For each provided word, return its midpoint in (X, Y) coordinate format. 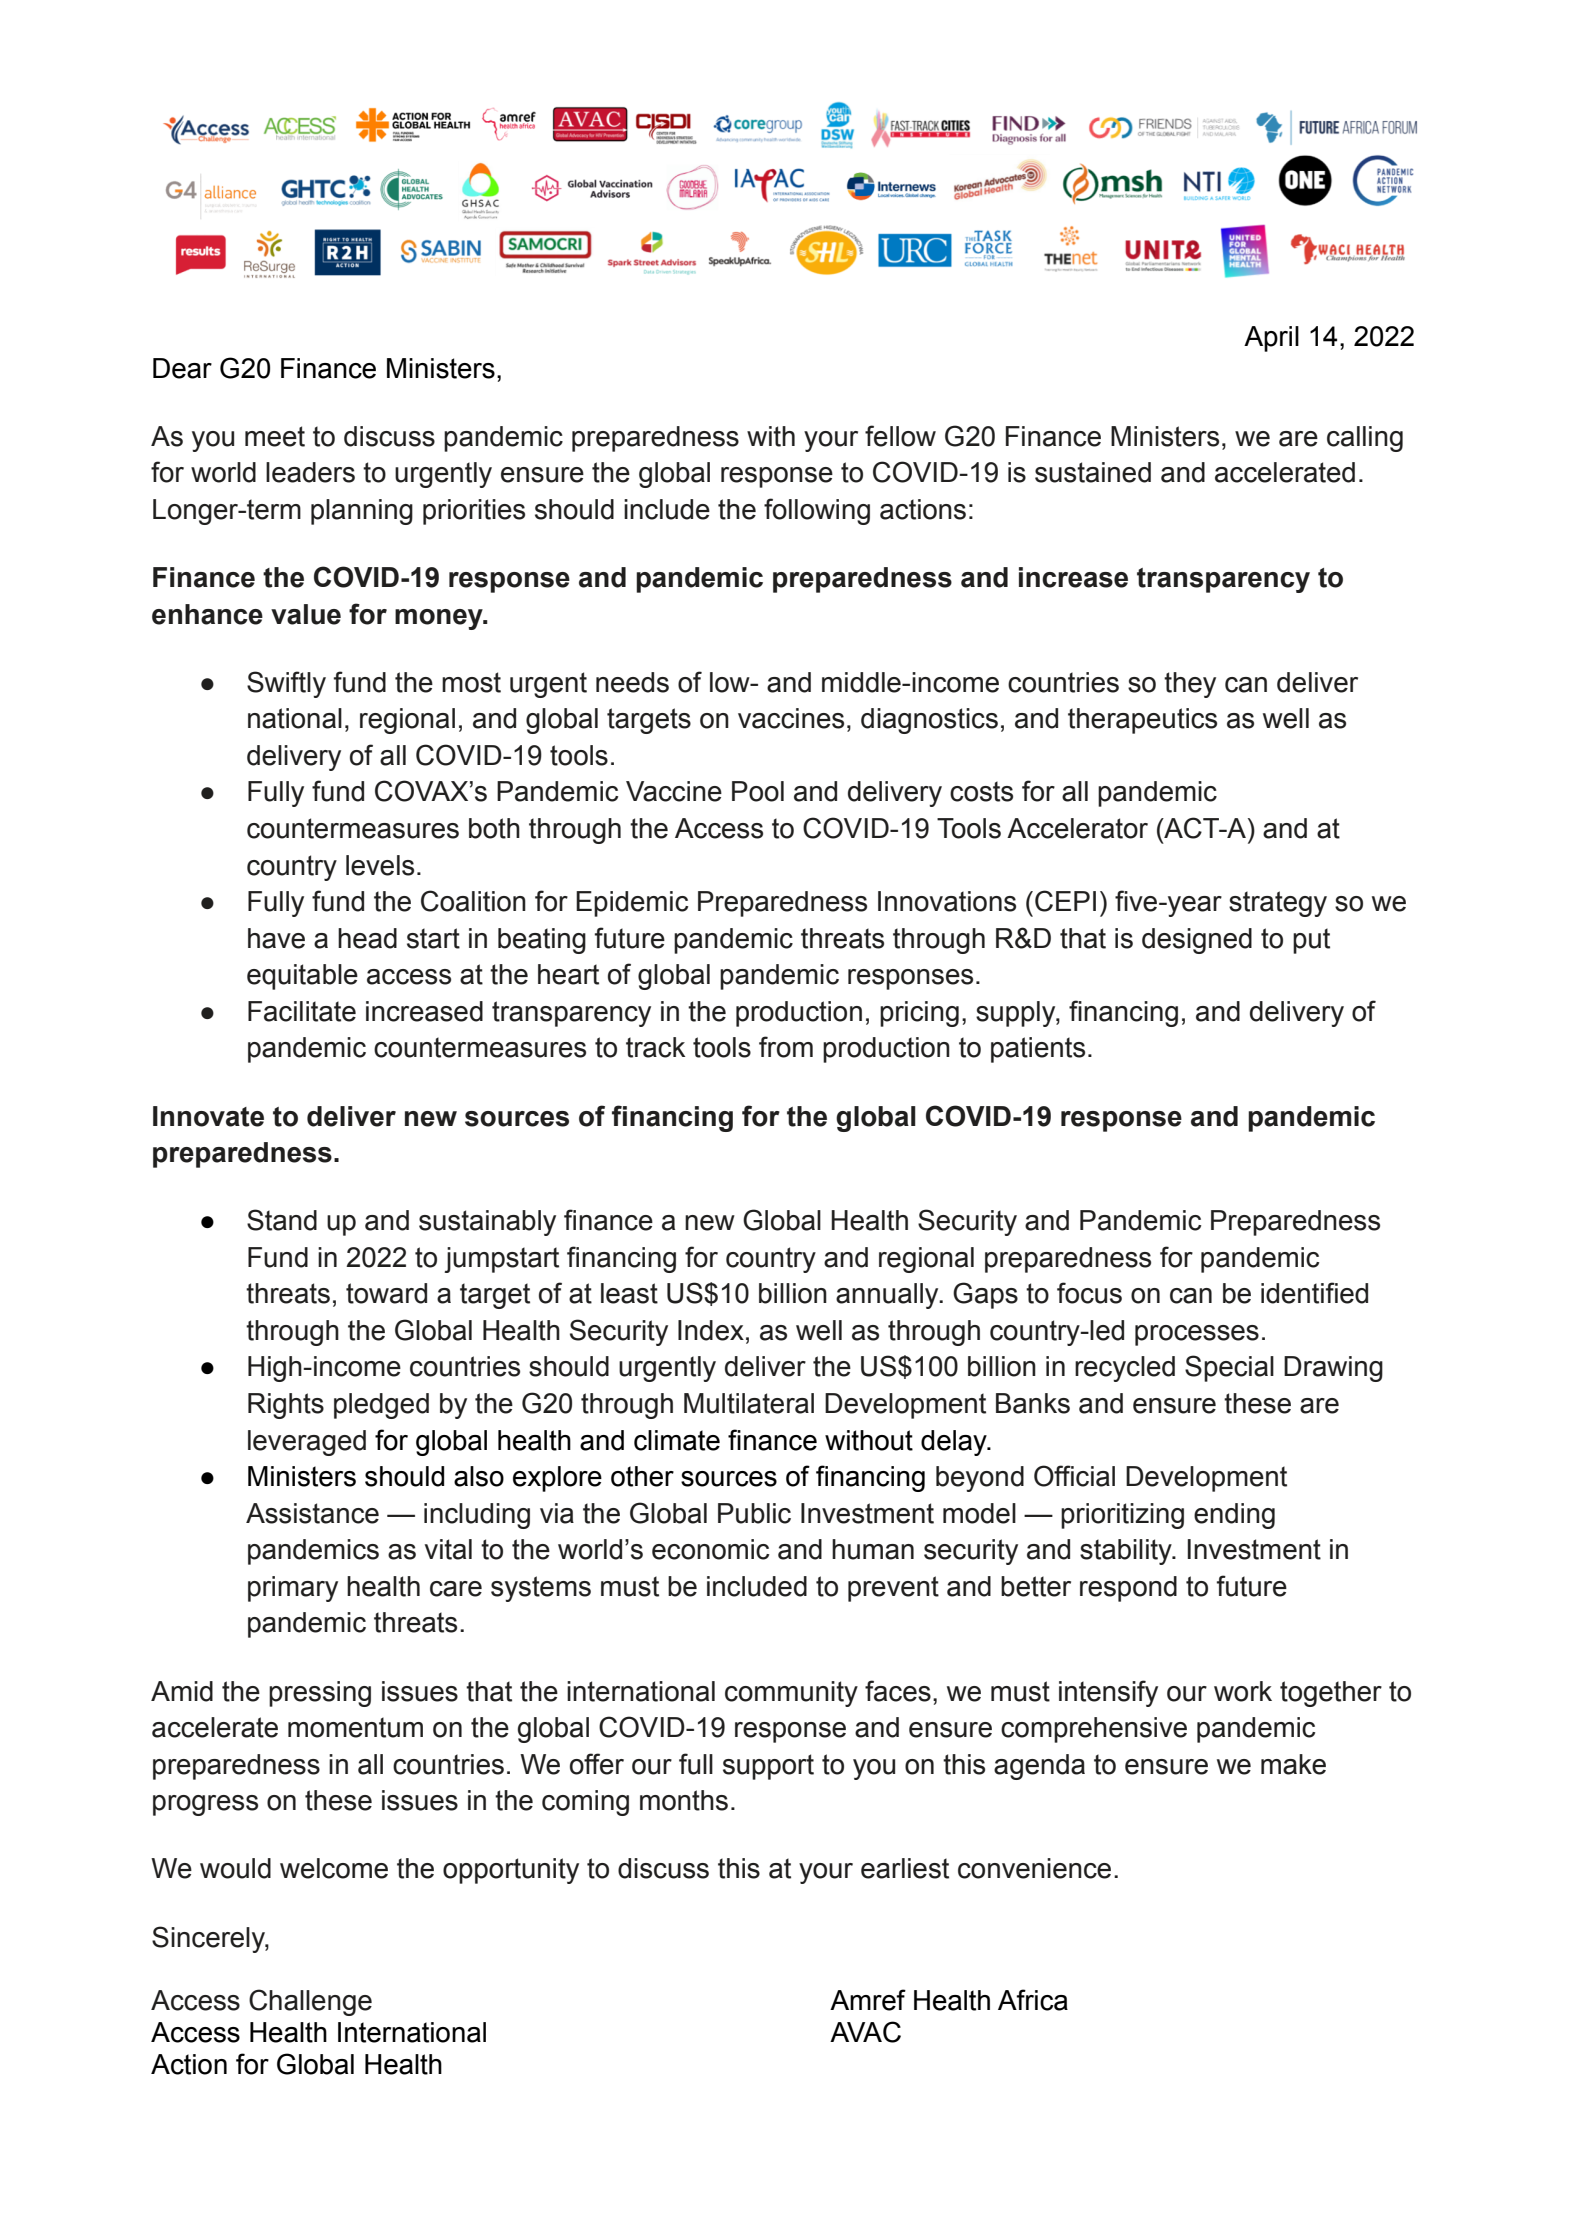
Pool (758, 791)
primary (293, 1589)
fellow (900, 436)
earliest (905, 1868)
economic (710, 1549)
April (1271, 339)
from (786, 1047)
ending (1234, 1516)
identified (1314, 1293)
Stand (282, 1220)
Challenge (310, 2002)
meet (275, 436)
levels (380, 865)
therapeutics (1142, 721)
